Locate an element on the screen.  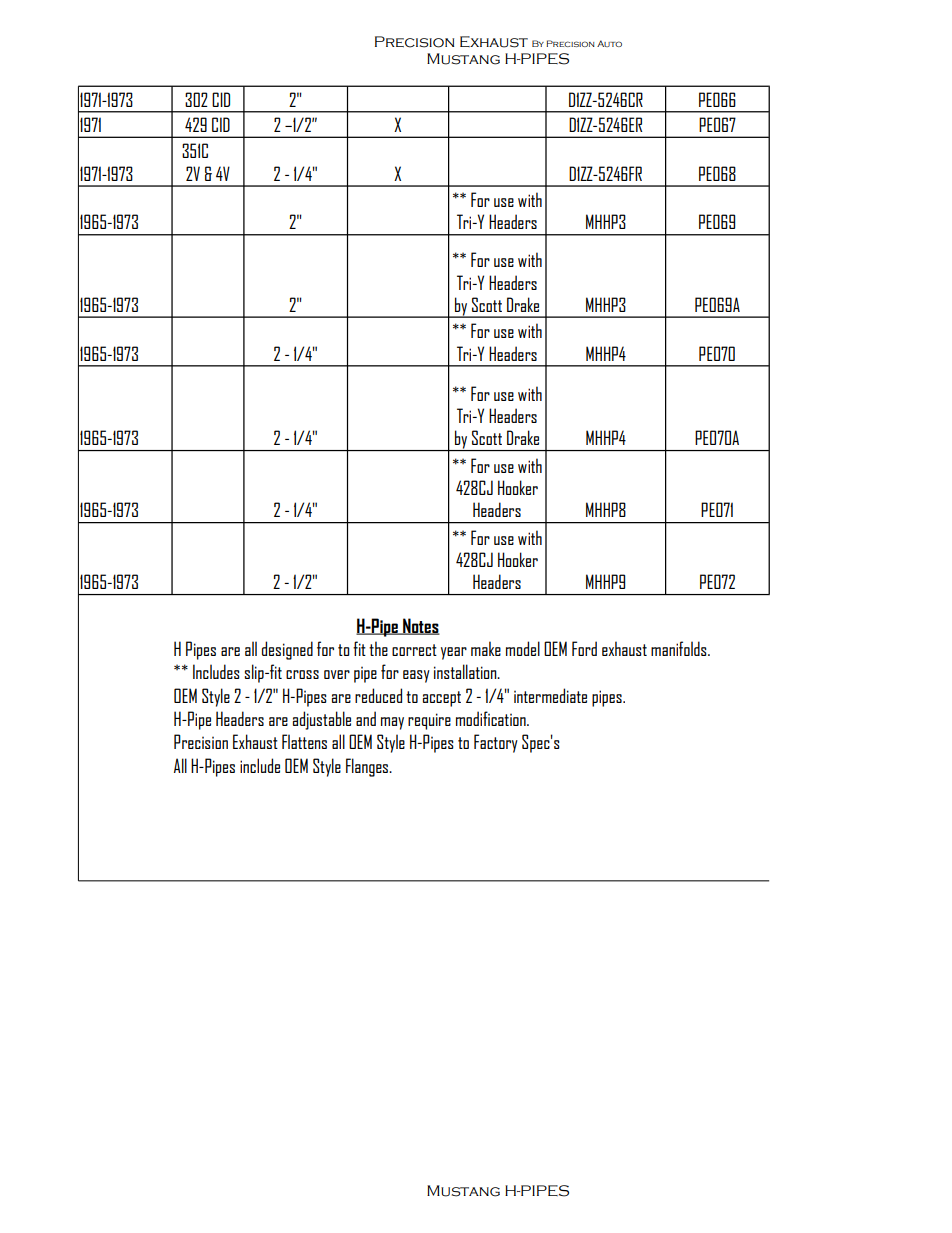
make is located at coordinates (486, 648).
